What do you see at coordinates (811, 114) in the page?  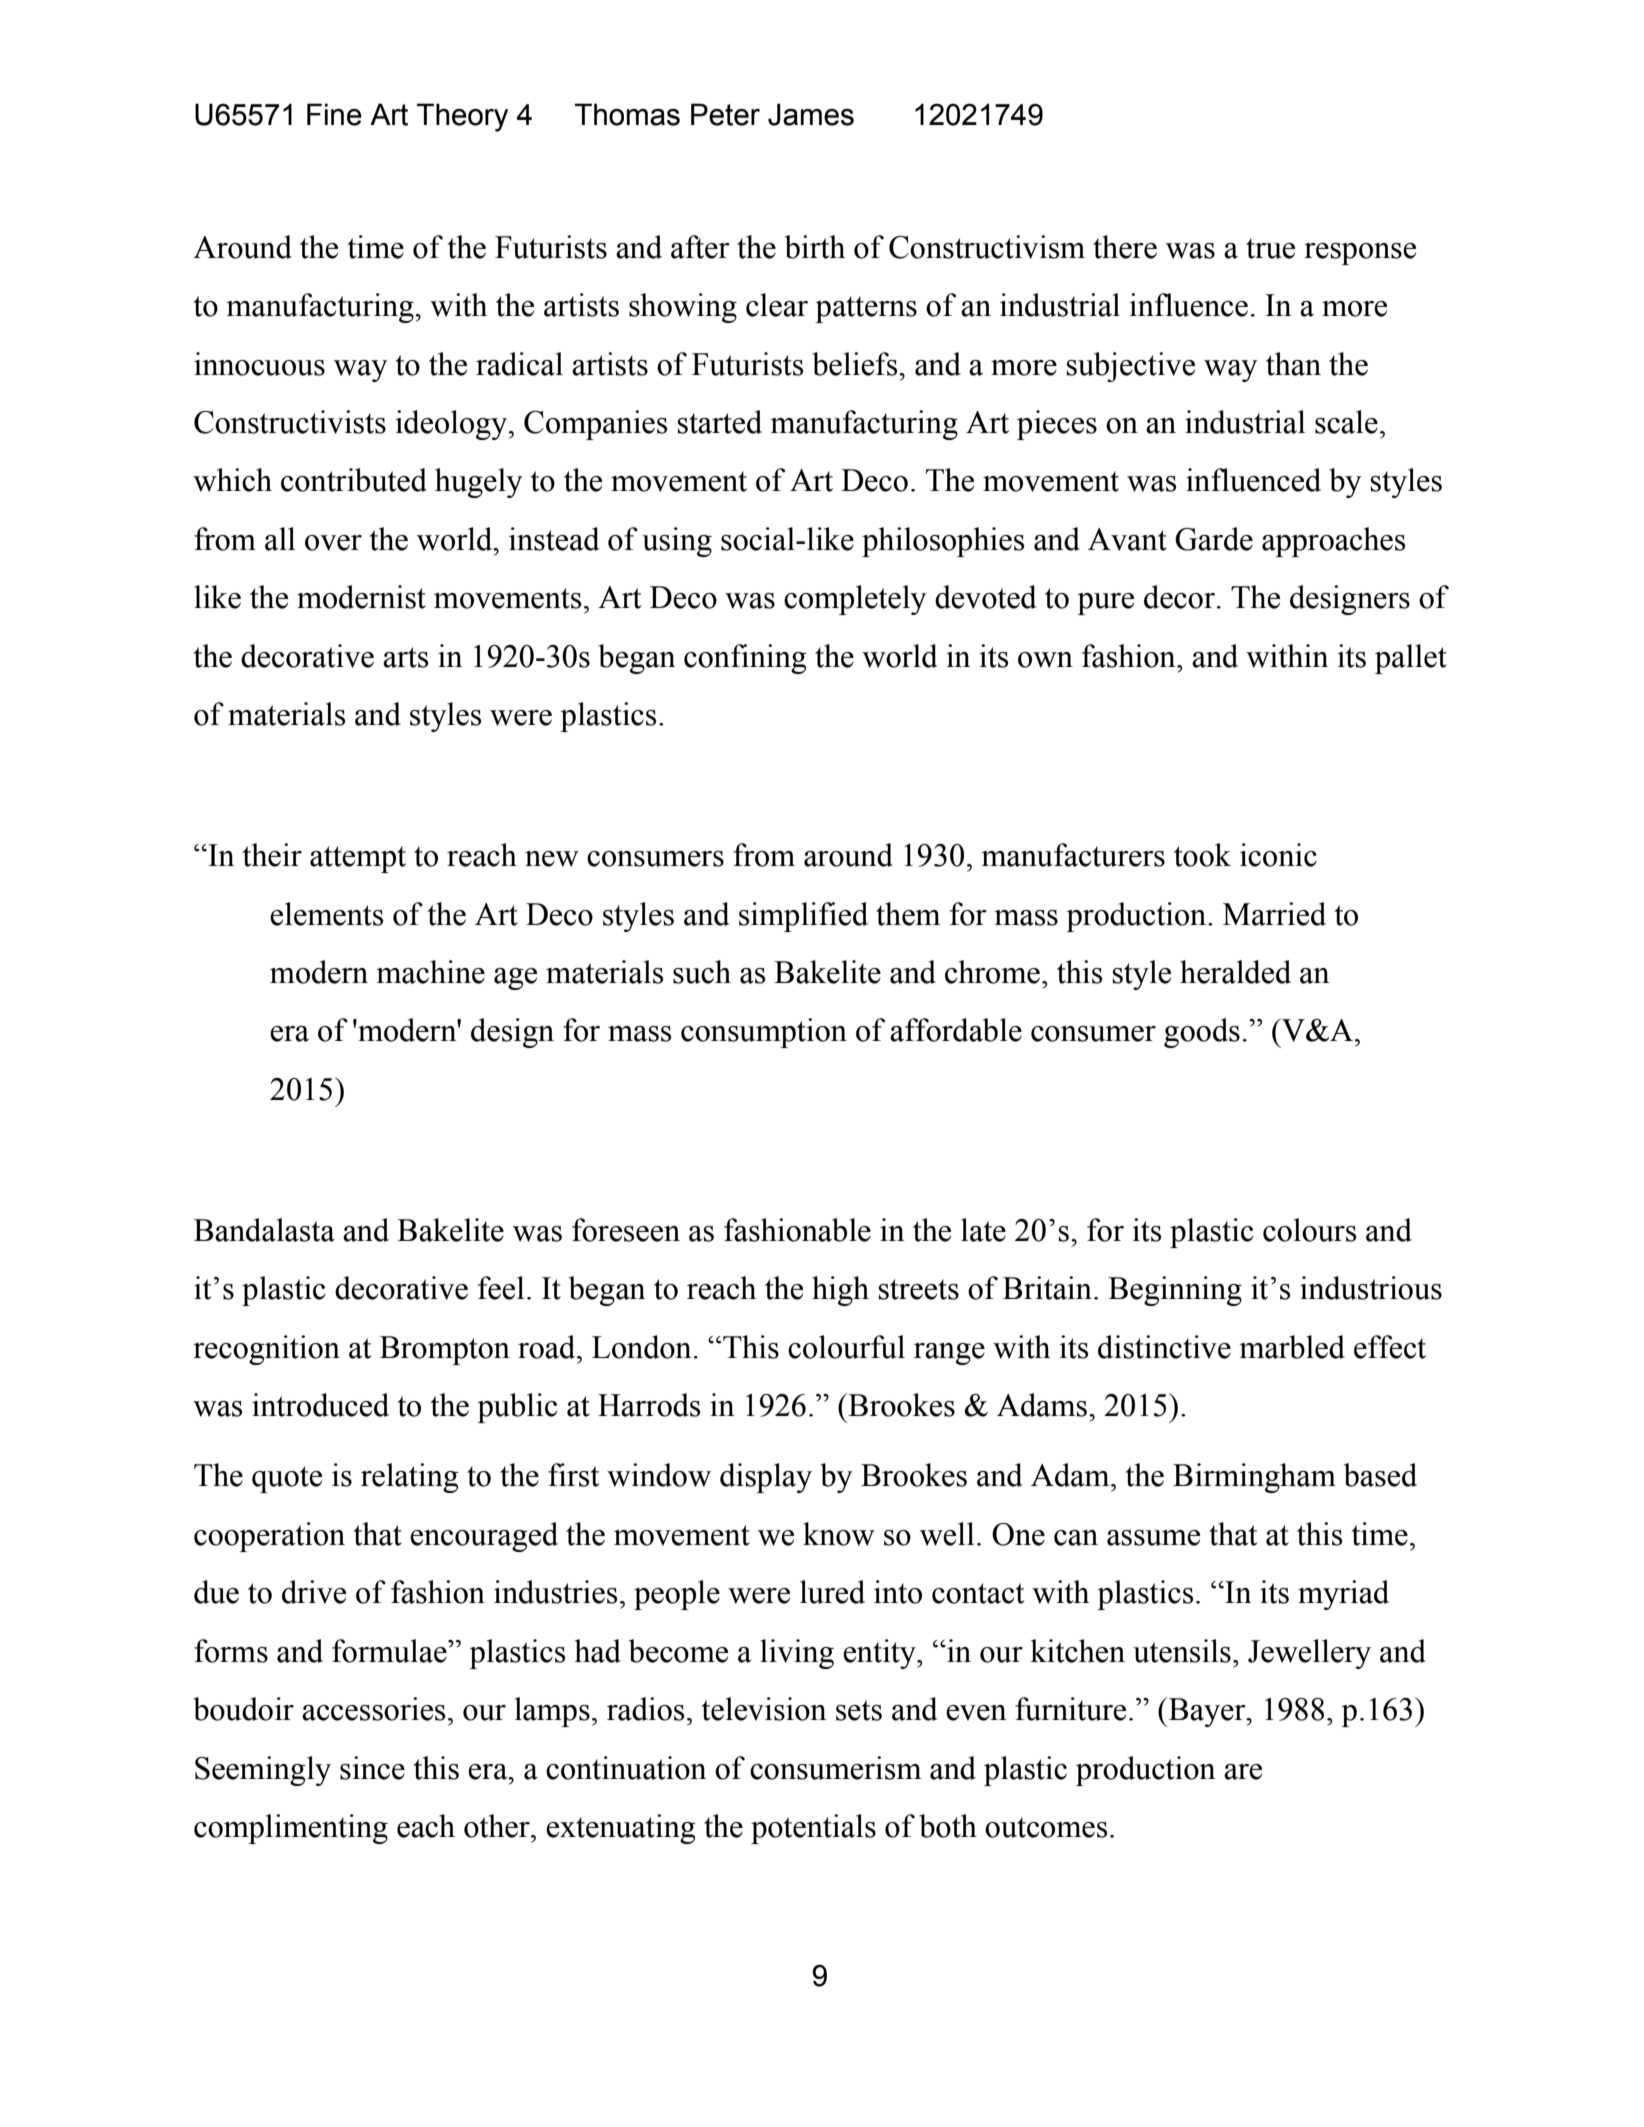 I see `James` at bounding box center [811, 114].
